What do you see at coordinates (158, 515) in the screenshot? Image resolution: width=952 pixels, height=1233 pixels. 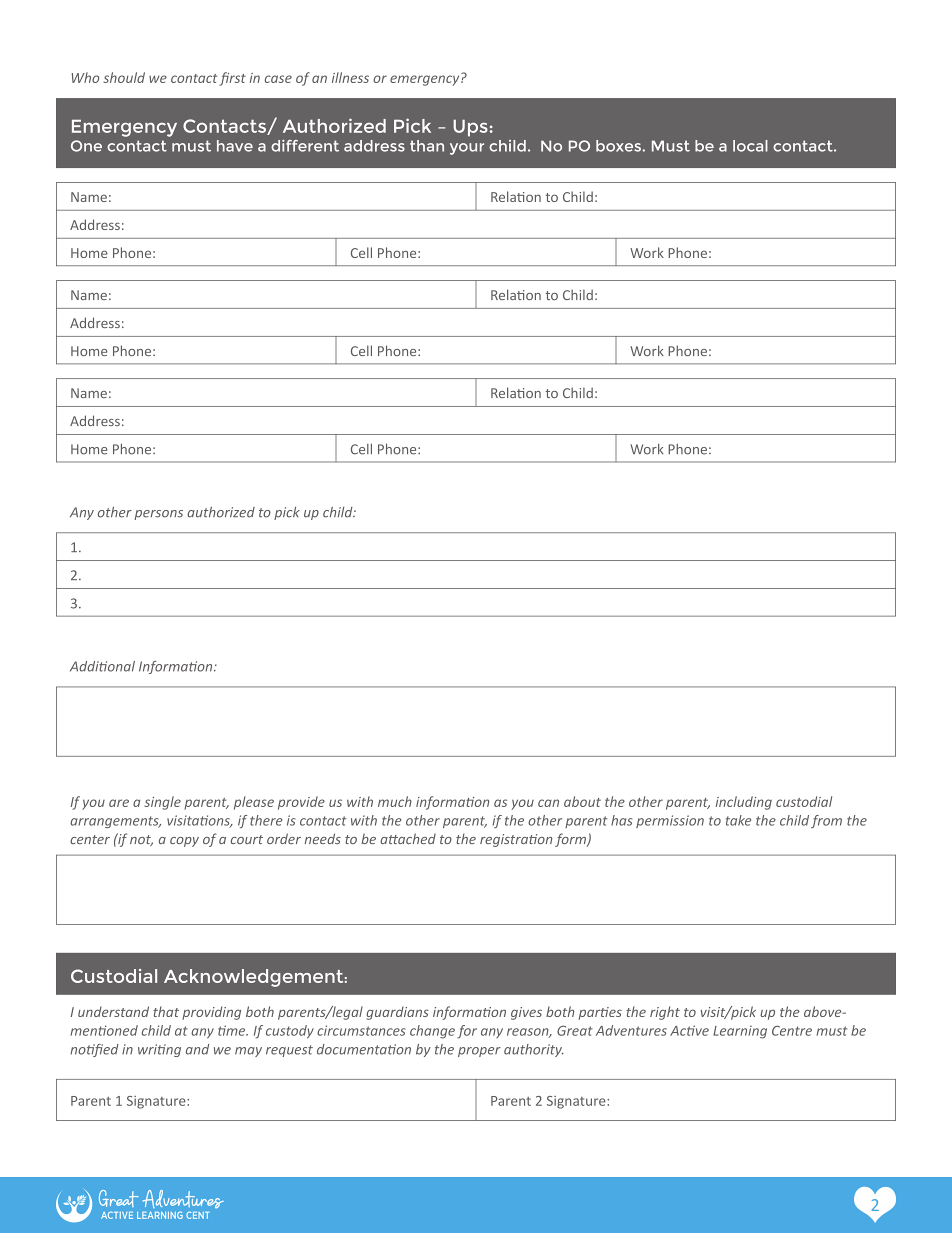 I see `persons` at bounding box center [158, 515].
